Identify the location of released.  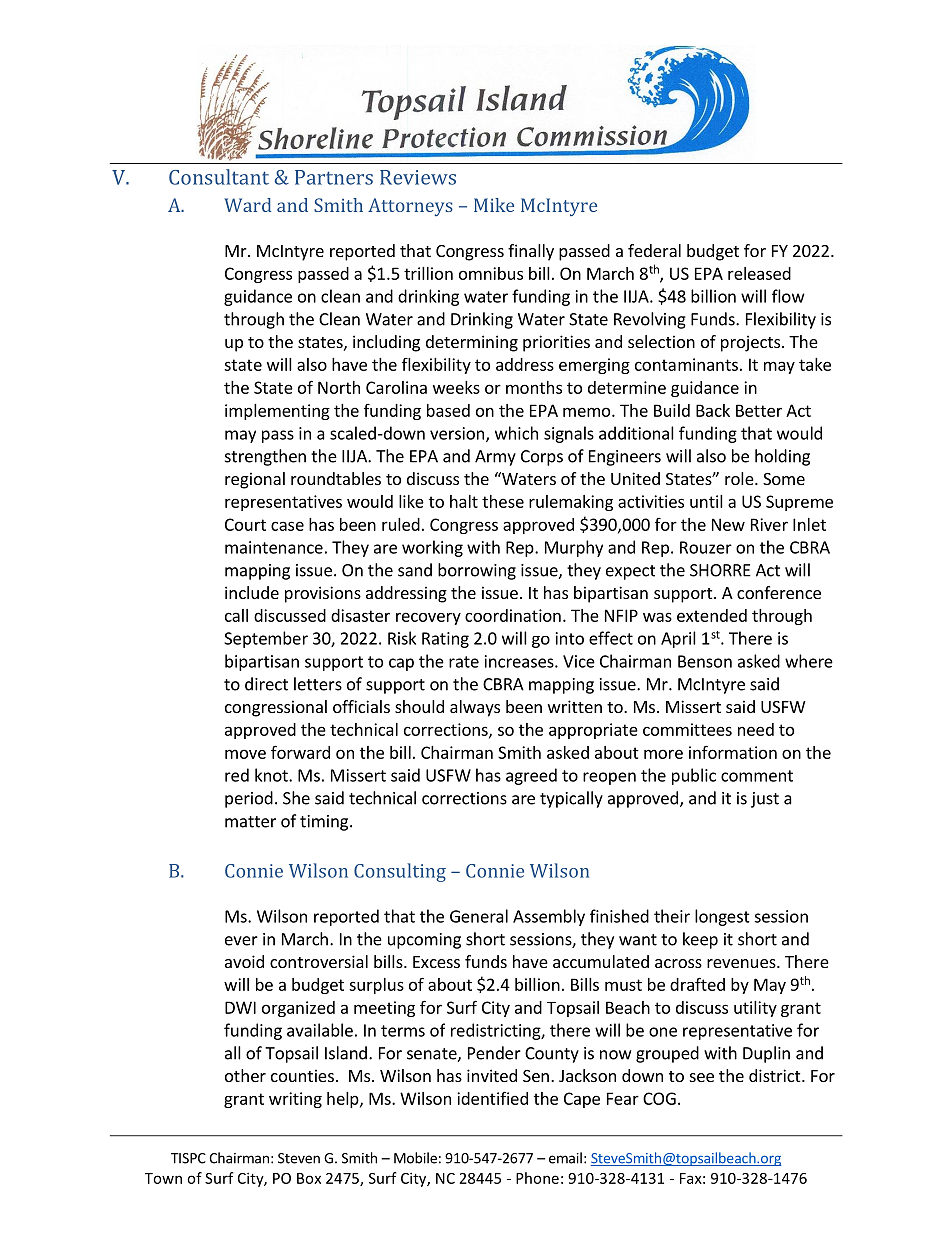
(759, 273).
